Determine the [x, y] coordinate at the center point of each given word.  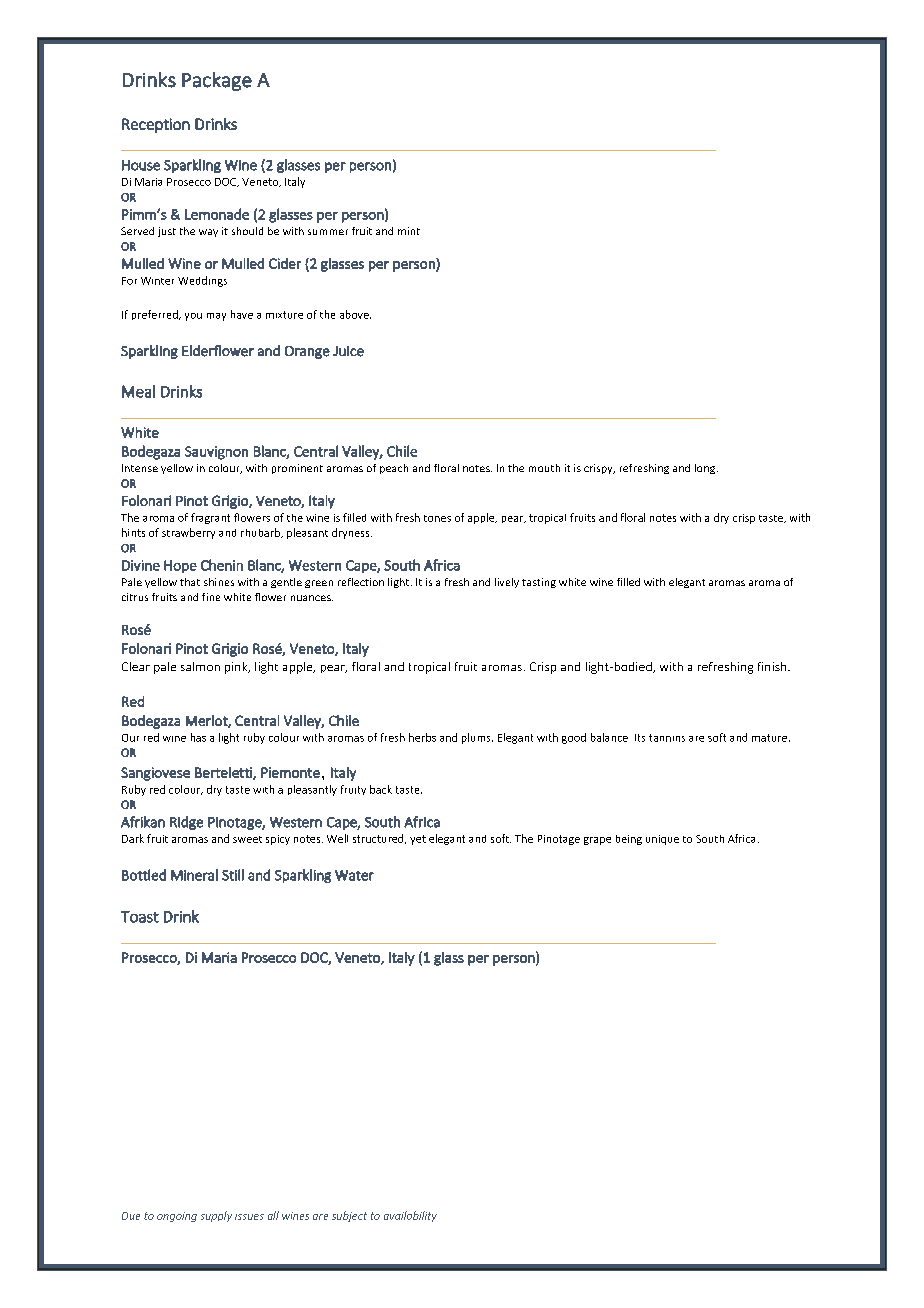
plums [477, 738]
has [198, 737]
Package [217, 81]
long [706, 469]
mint [409, 231]
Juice [348, 351]
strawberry [188, 533]
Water [354, 875]
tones [437, 518]
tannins [667, 738]
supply [216, 1216]
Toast [140, 917]
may [216, 317]
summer [328, 232]
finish [773, 666]
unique [662, 840]
